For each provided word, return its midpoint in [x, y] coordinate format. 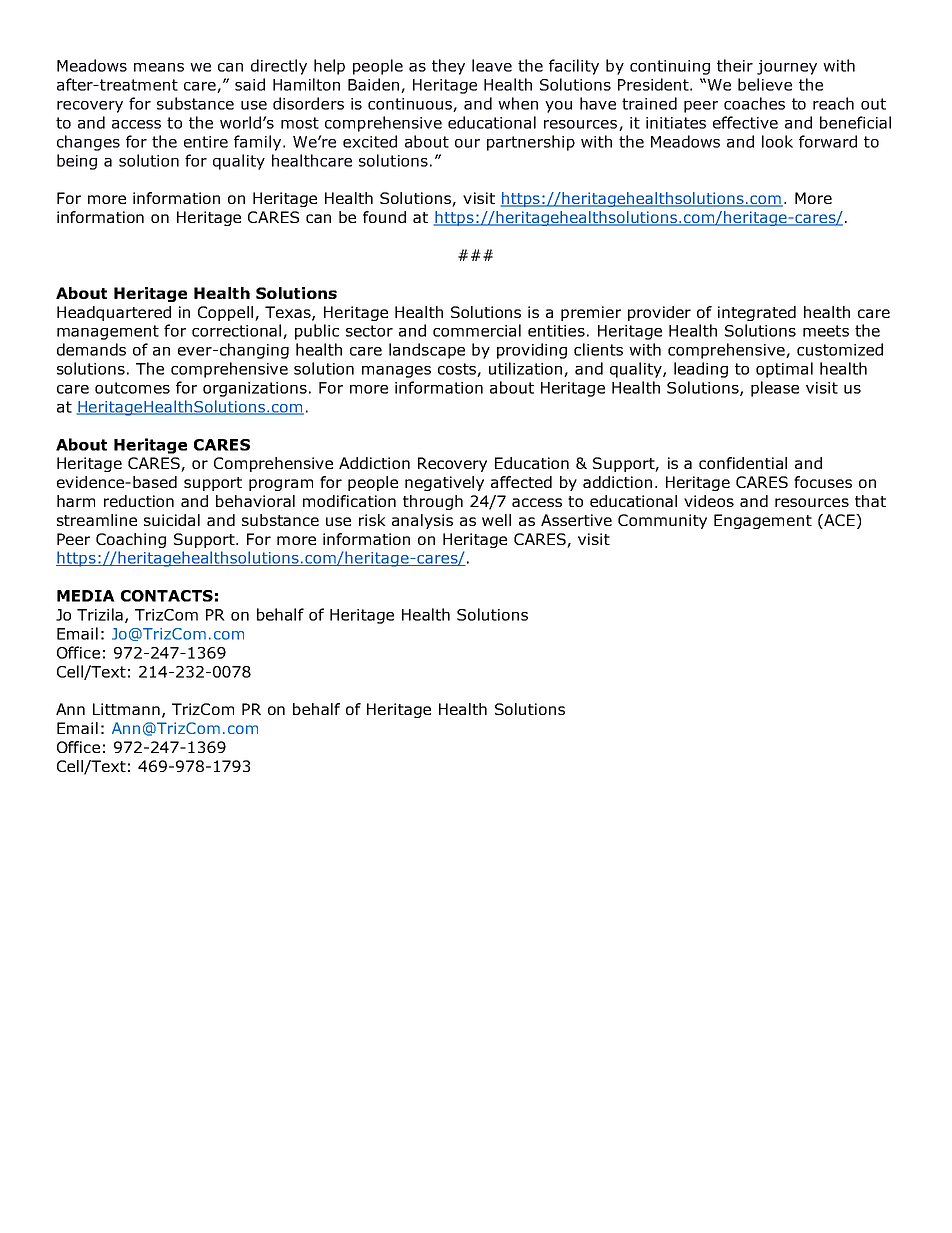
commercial [477, 330]
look [777, 141]
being [77, 162]
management [108, 332]
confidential [743, 463]
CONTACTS [167, 596]
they [448, 67]
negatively [444, 483]
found [384, 217]
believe [765, 84]
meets [826, 331]
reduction [139, 501]
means [159, 67]
